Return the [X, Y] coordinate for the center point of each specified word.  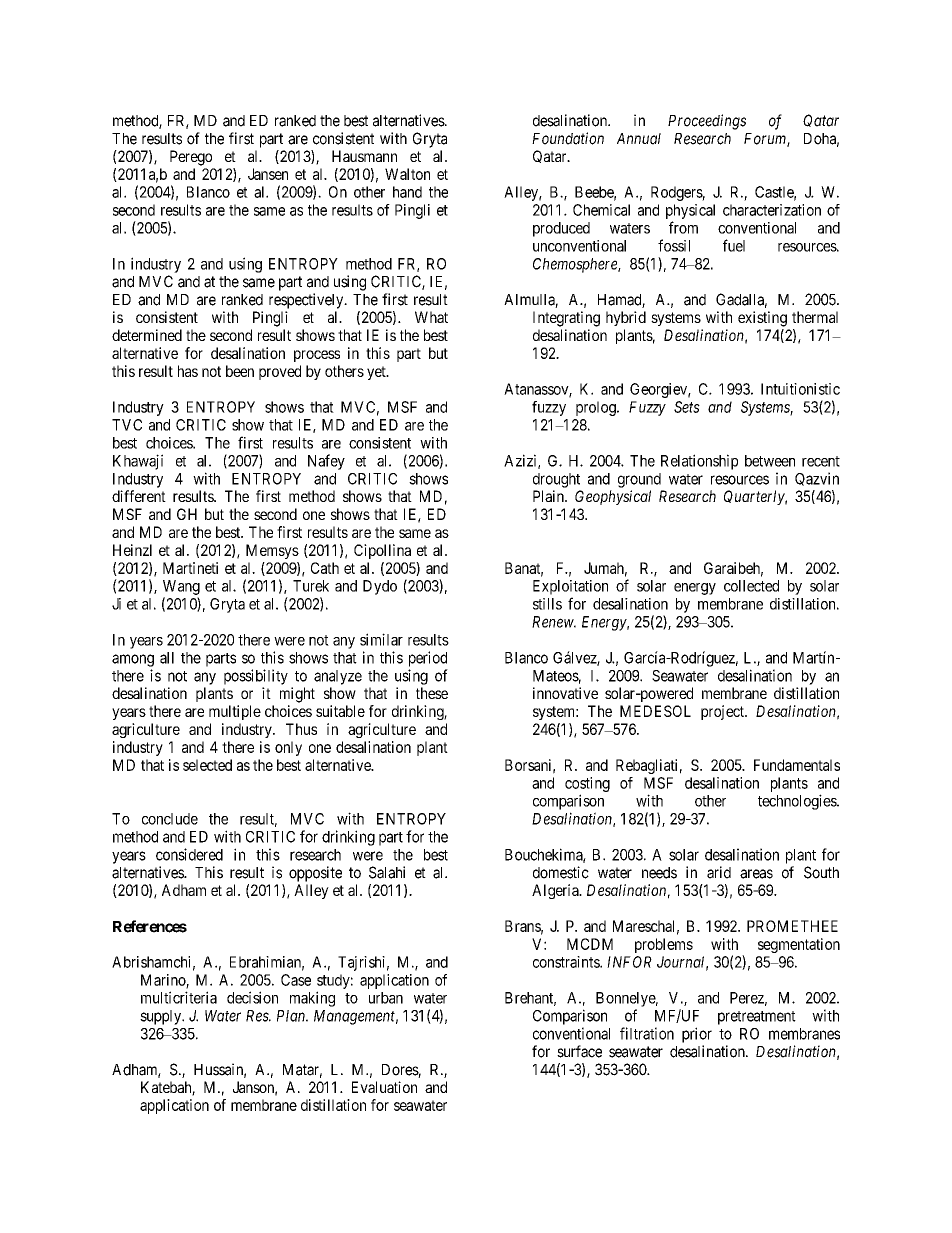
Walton [407, 174]
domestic [561, 872]
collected [751, 586]
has [188, 371]
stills [547, 604]
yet [377, 373]
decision [252, 997]
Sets [687, 407]
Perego [191, 158]
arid [719, 872]
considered [189, 854]
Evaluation [384, 1087]
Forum [766, 140]
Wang [181, 587]
